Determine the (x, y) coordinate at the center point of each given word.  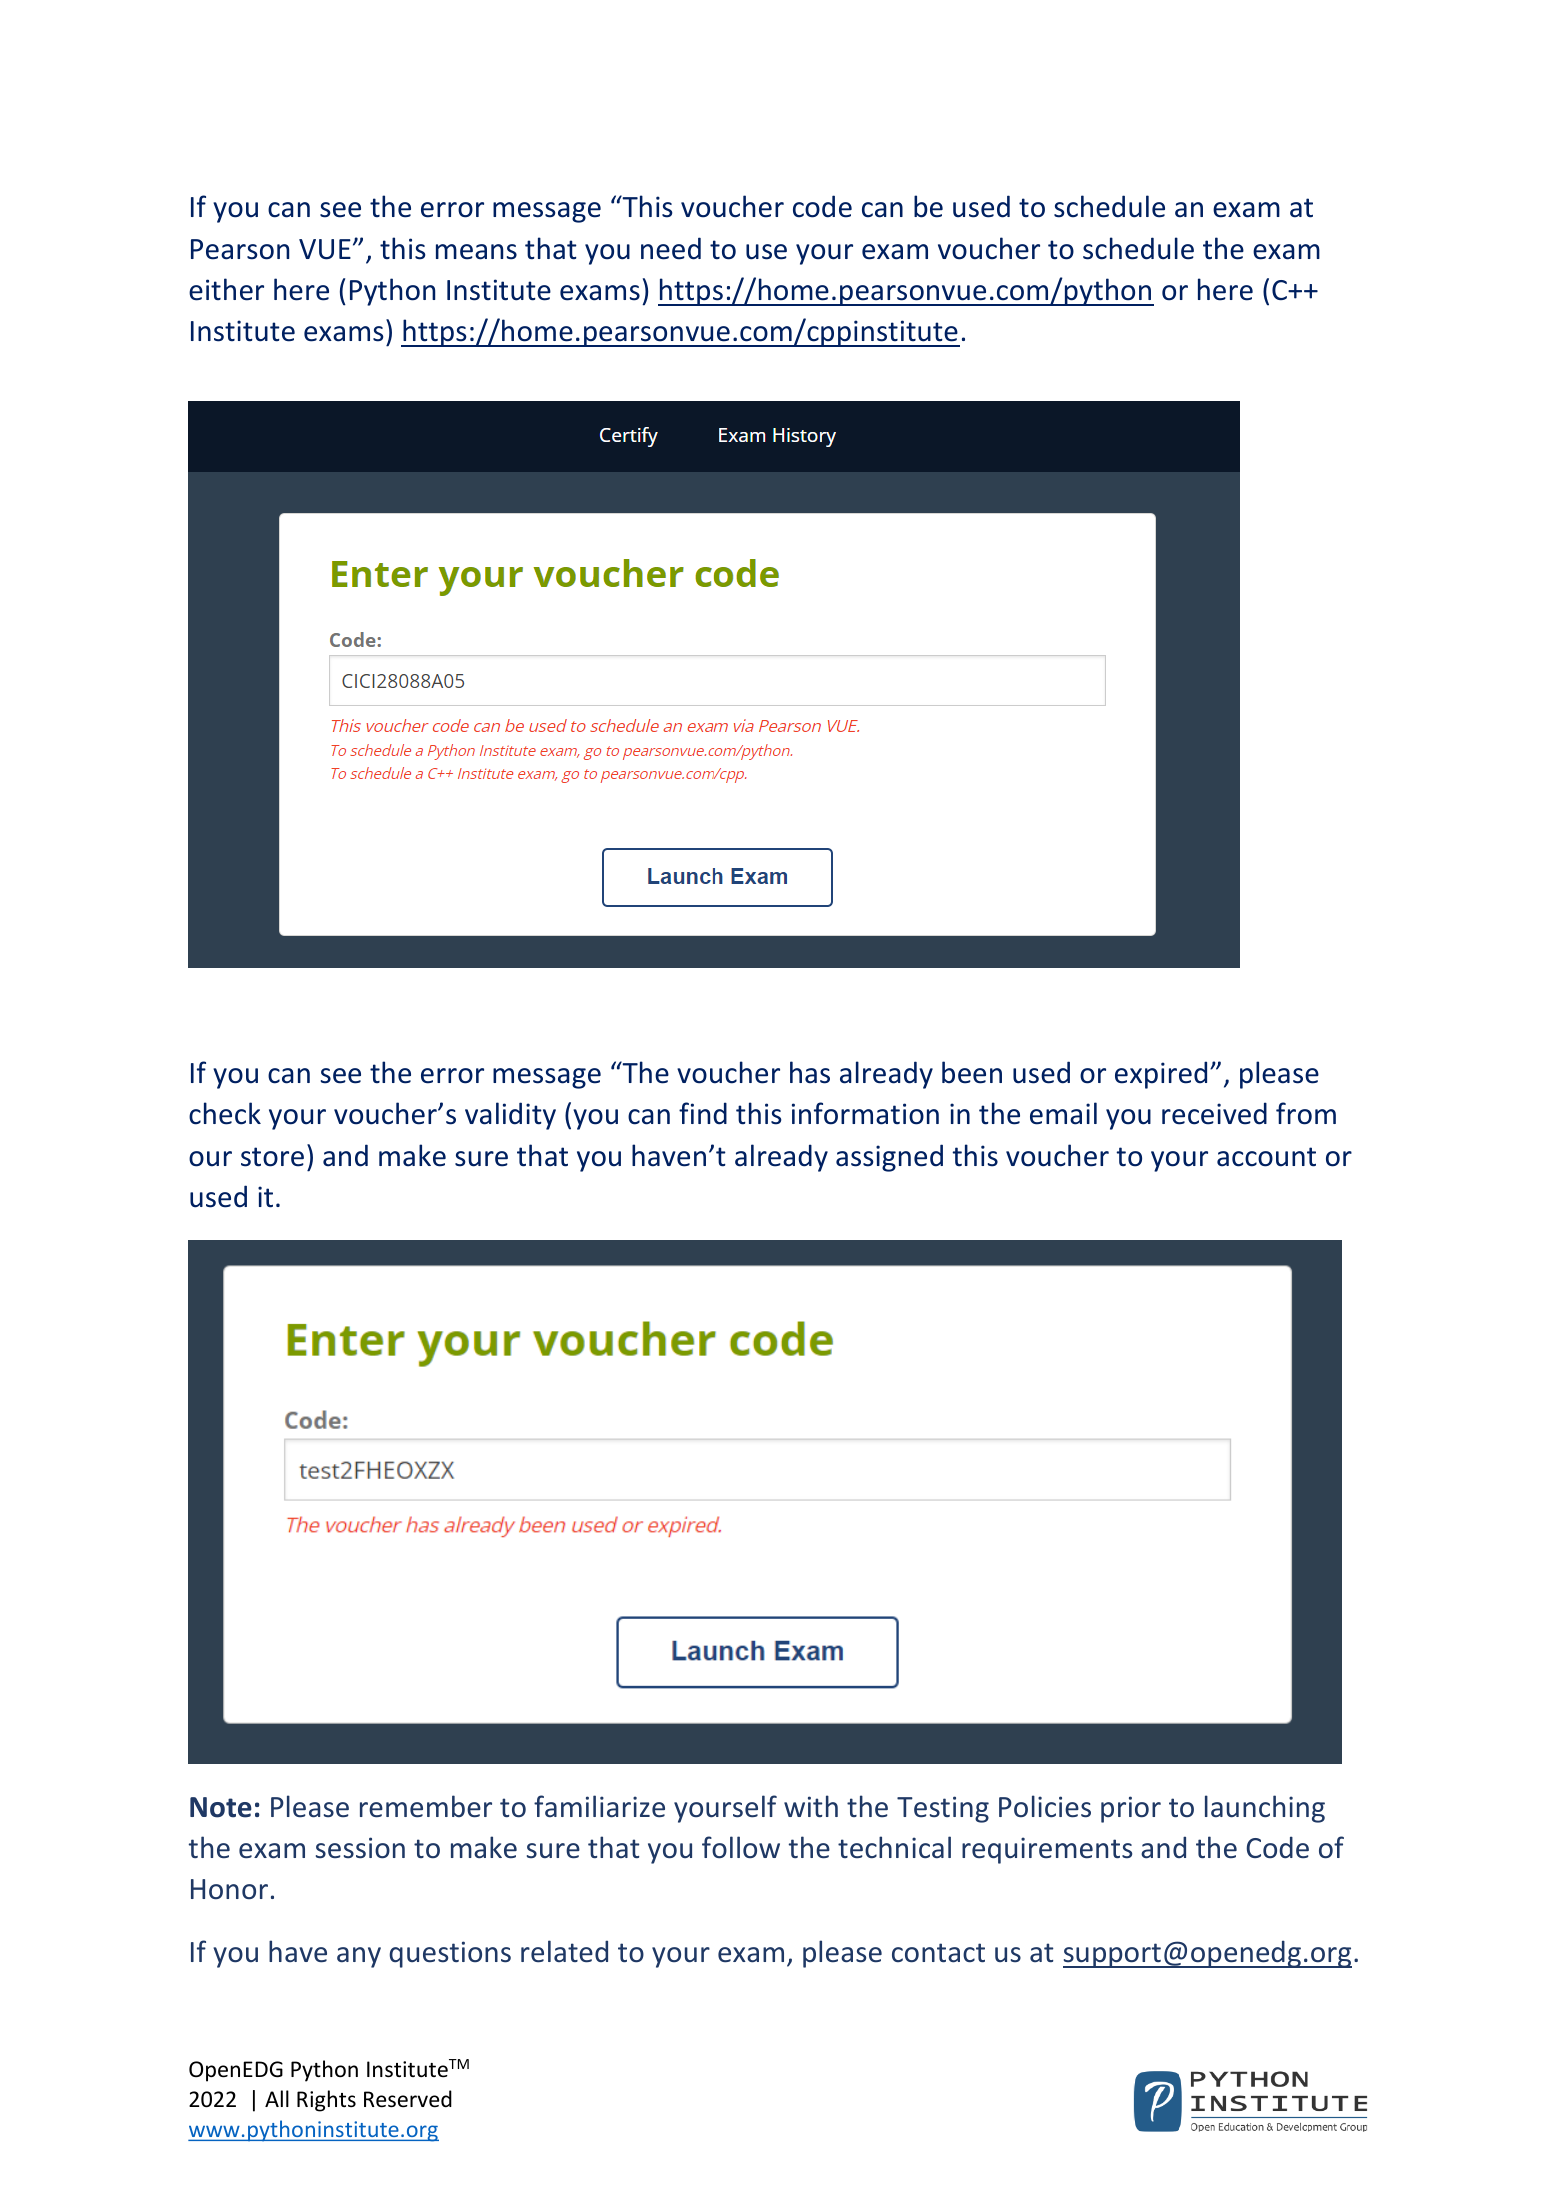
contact (938, 1953)
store (272, 1157)
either (226, 289)
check (225, 1113)
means (476, 252)
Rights (326, 2101)
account (1266, 1157)
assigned (889, 1158)
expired (1161, 1075)
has (810, 1072)
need (671, 248)
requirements (1047, 1850)
